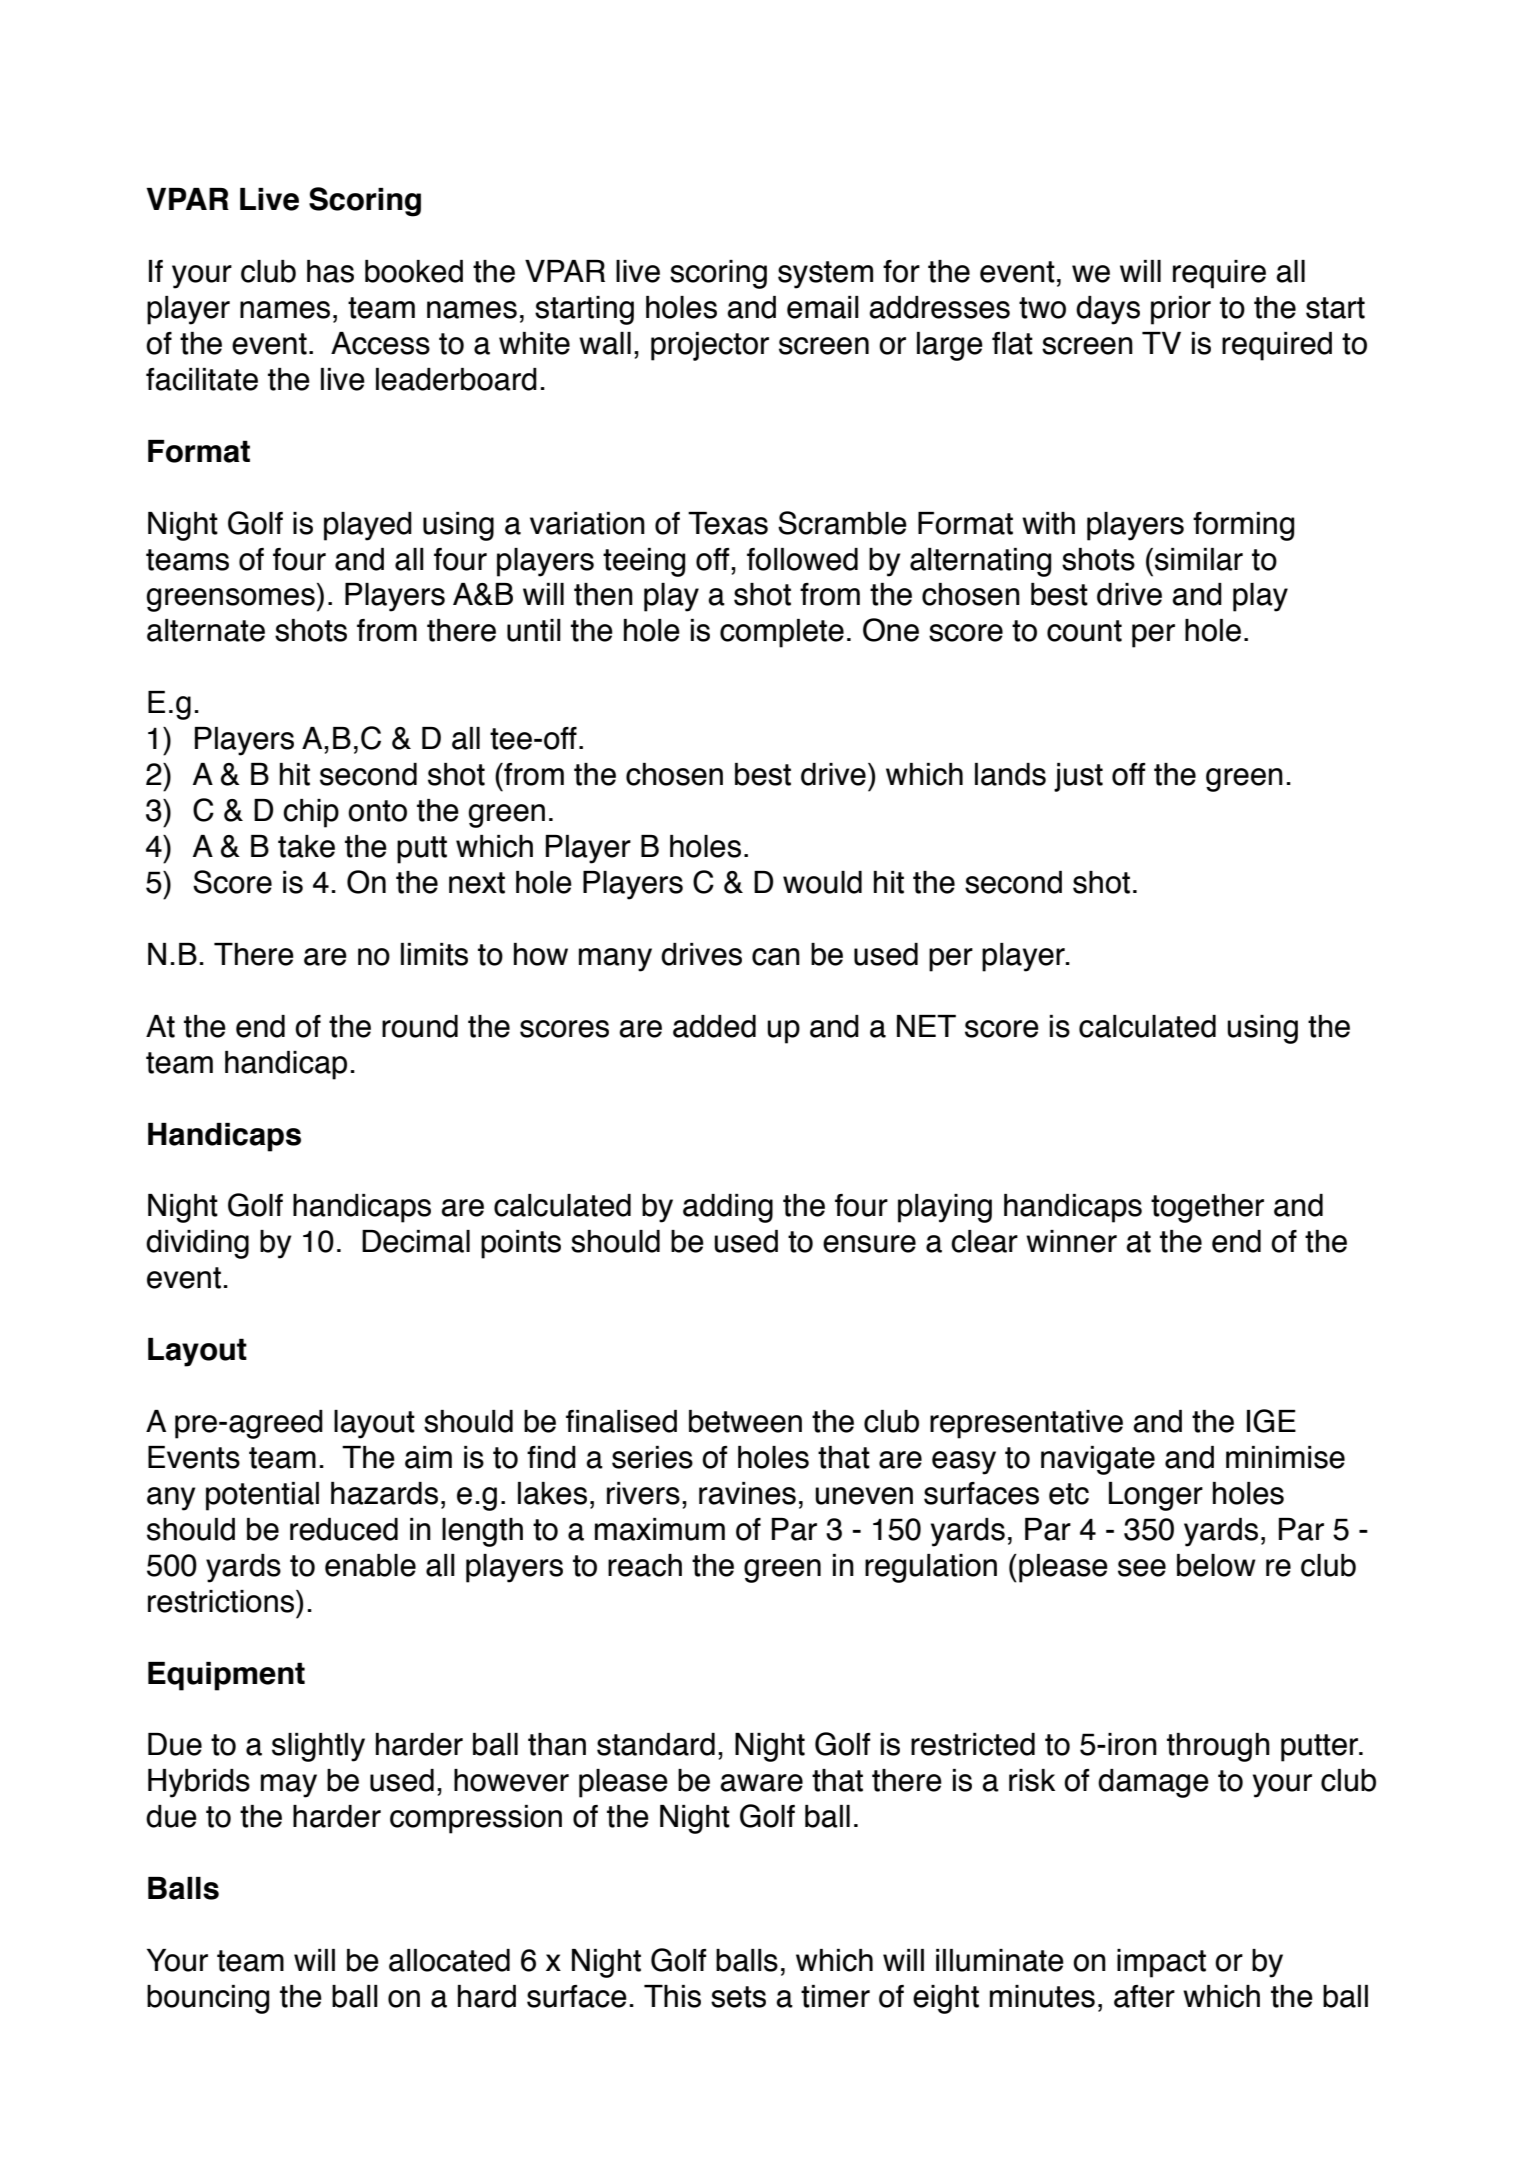 The width and height of the page is (1528, 2161). Describe the element at coordinates (311, 813) in the page. I see `chip` at that location.
